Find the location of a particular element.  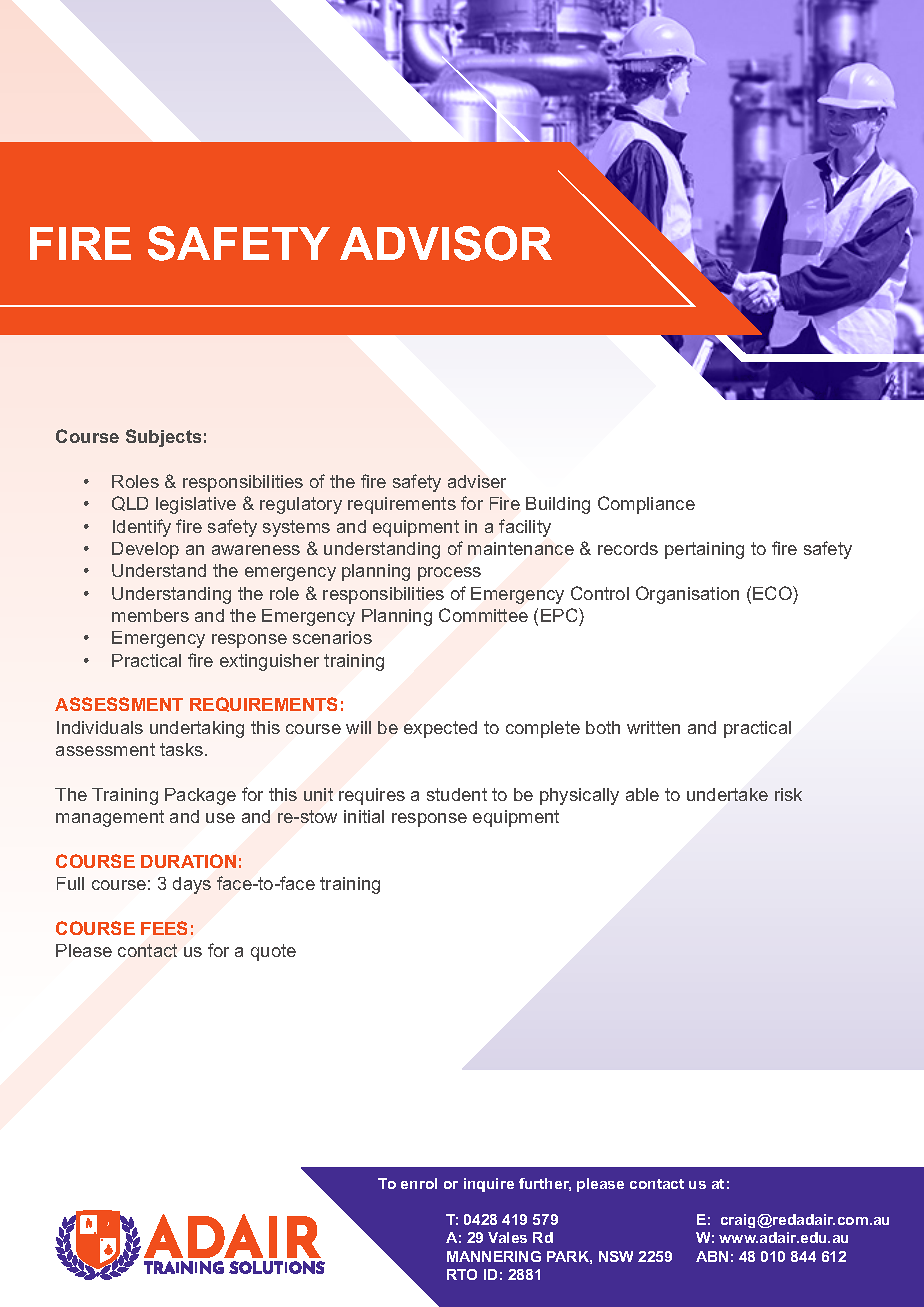

quote is located at coordinates (273, 952).
